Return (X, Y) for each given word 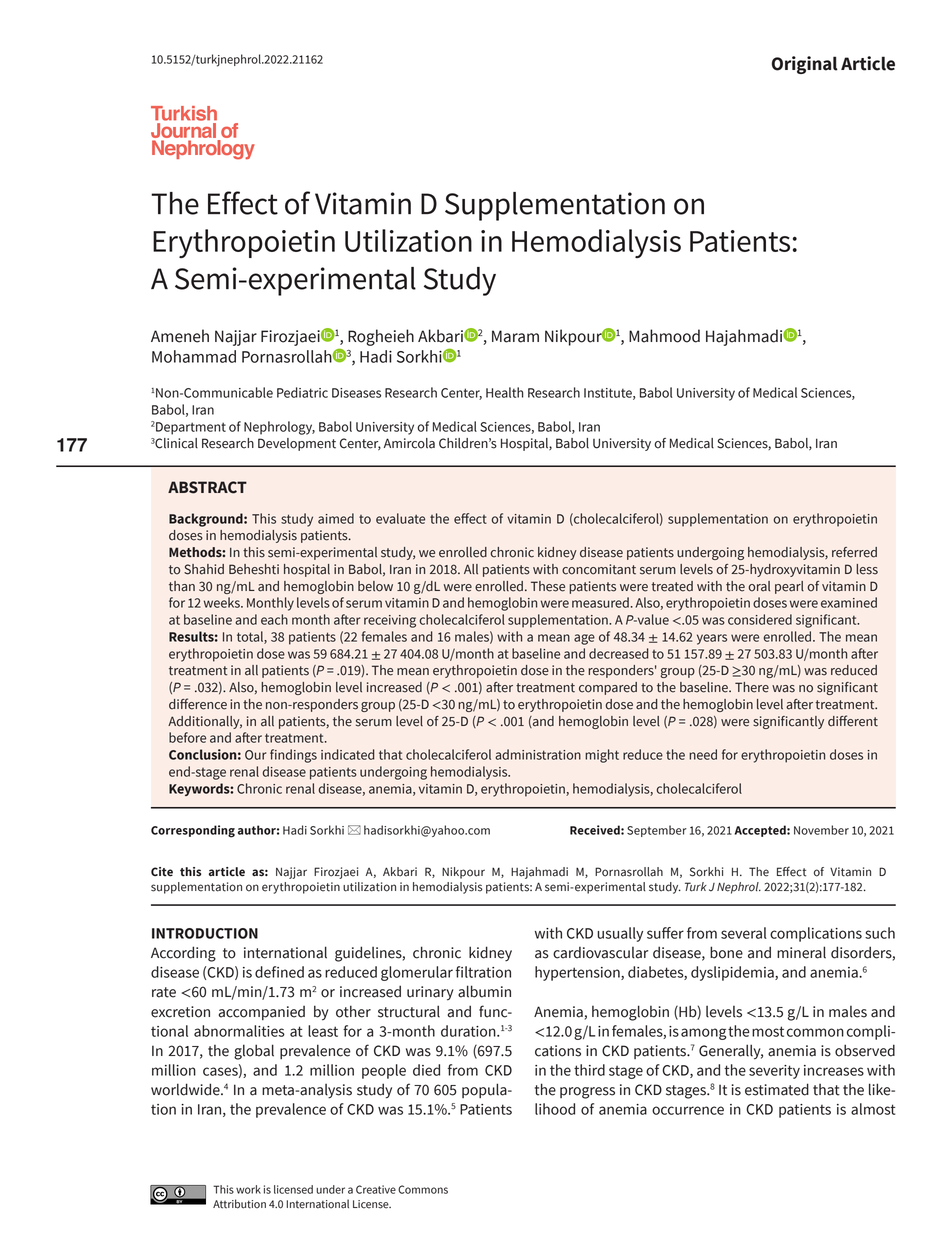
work (248, 1189)
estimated (777, 1089)
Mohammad (194, 356)
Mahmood (664, 336)
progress (587, 1093)
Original (805, 65)
